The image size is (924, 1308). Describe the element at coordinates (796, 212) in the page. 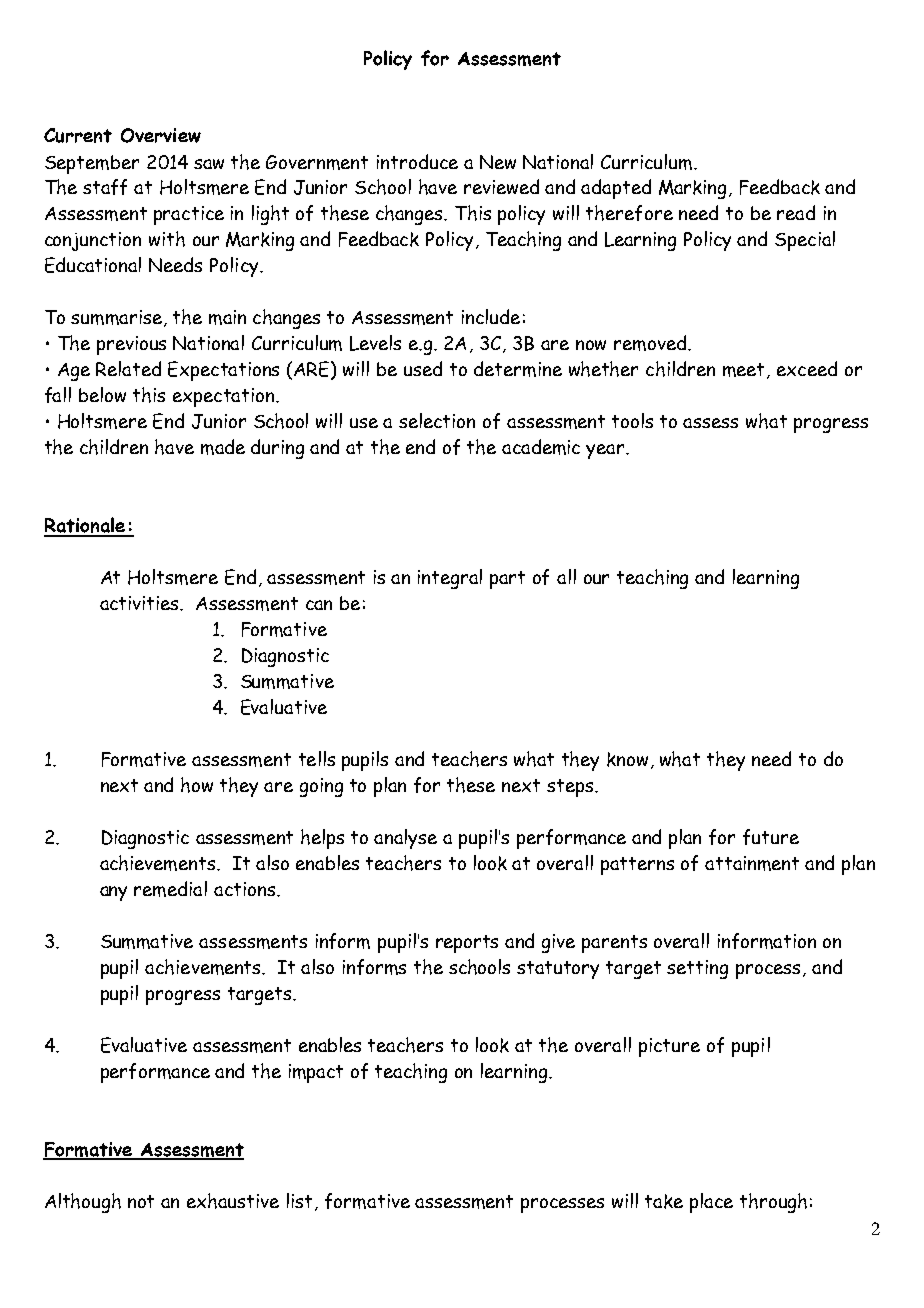

I see `read` at that location.
